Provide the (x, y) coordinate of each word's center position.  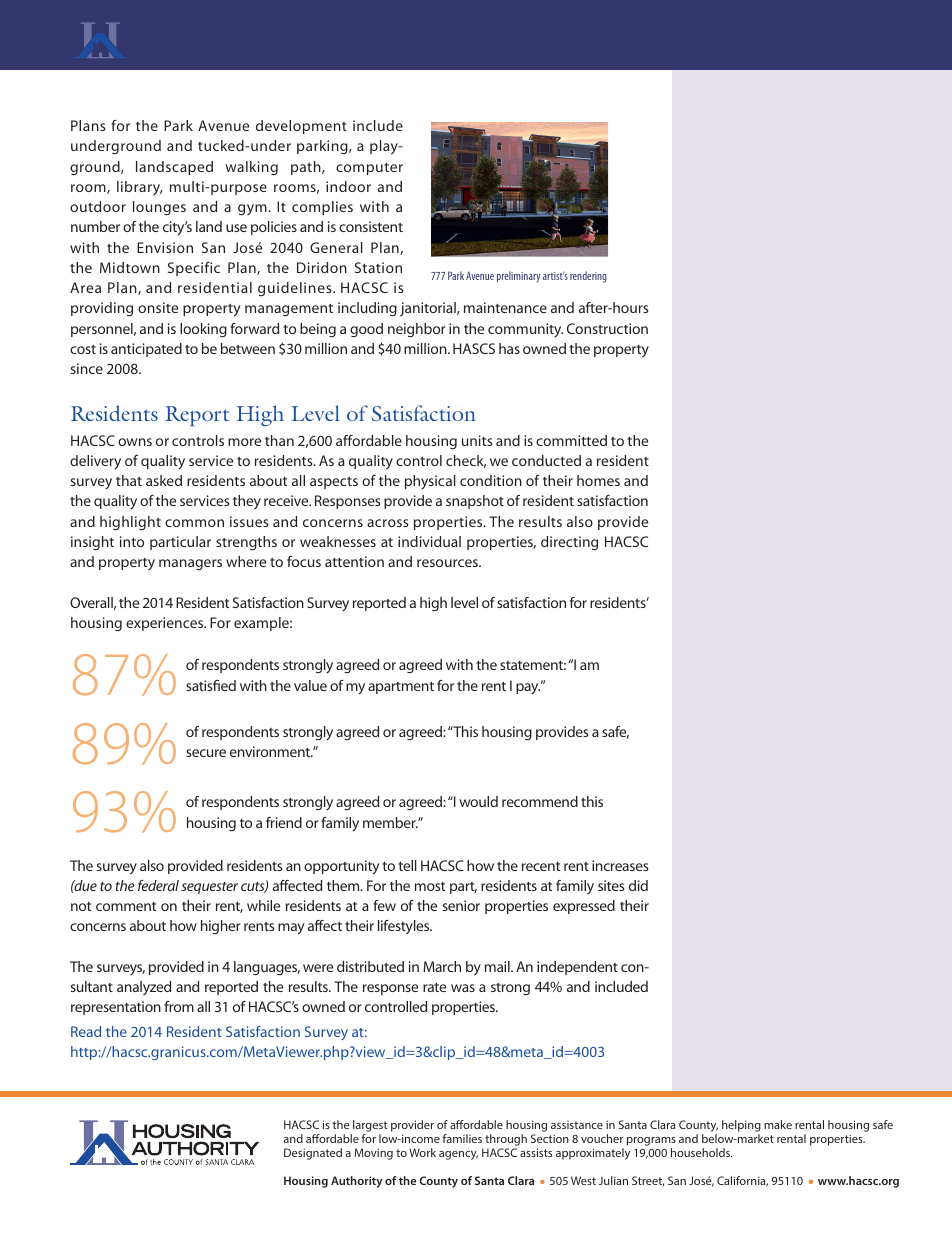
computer (369, 169)
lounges (159, 208)
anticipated (146, 350)
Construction (607, 328)
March (442, 966)
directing (569, 543)
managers (190, 564)
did (638, 885)
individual (429, 541)
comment (126, 906)
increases (620, 865)
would (478, 801)
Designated (313, 1154)
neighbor (417, 330)
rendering (588, 277)
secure (206, 753)
